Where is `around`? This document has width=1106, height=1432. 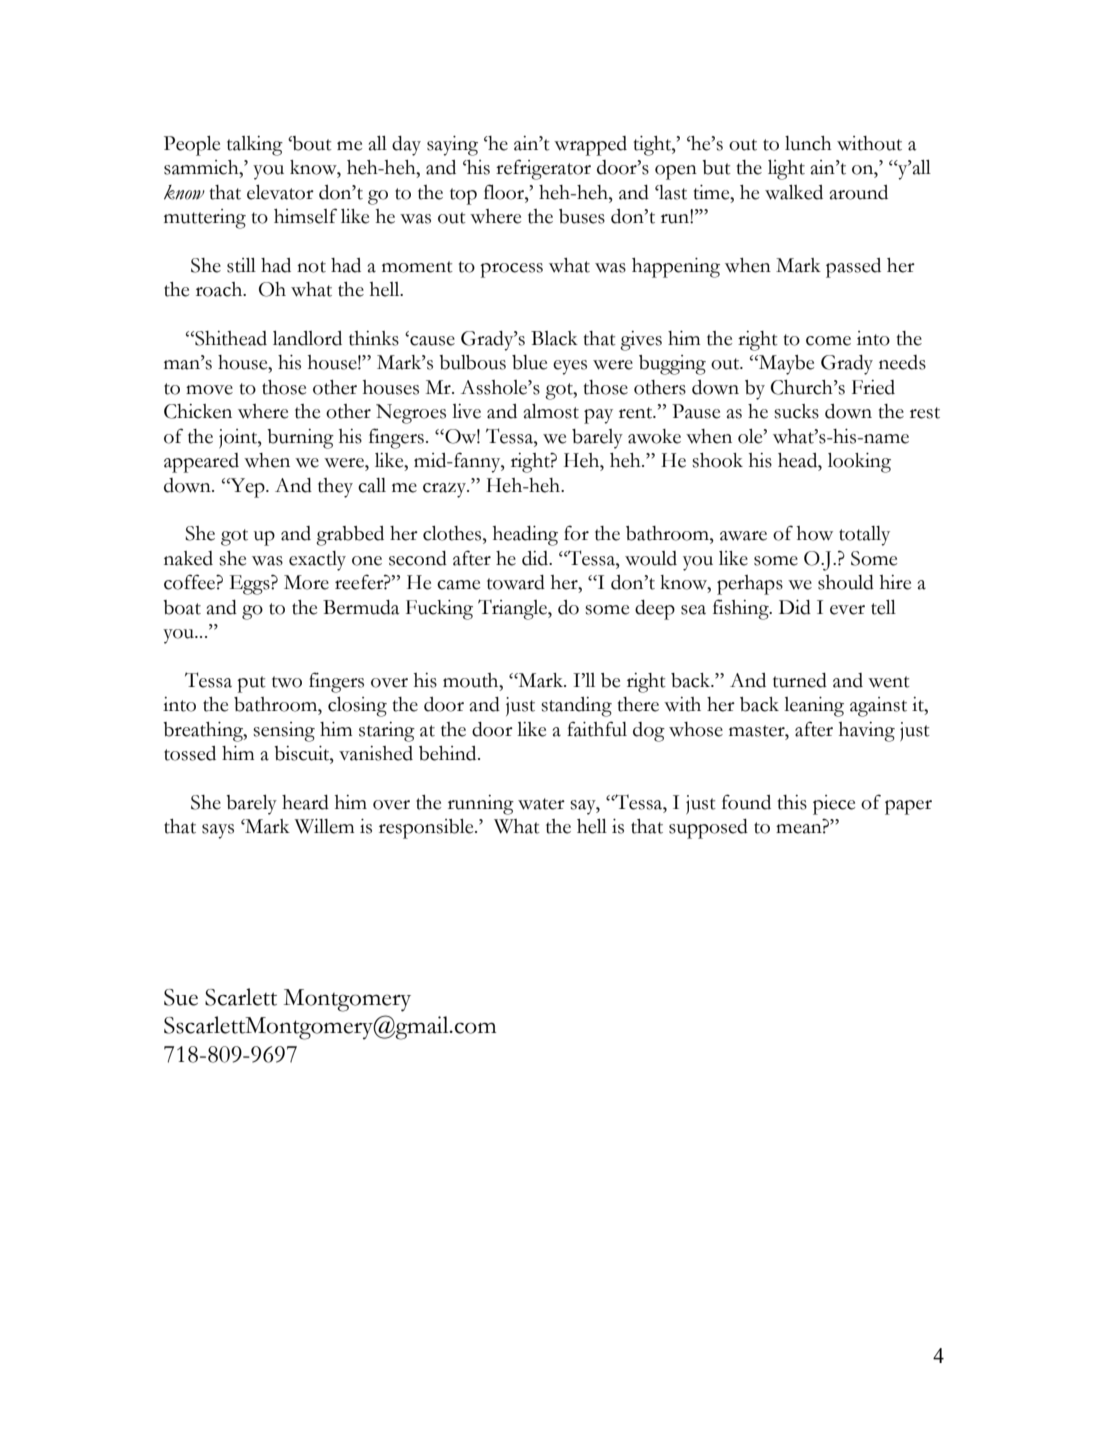
around is located at coordinates (859, 192).
